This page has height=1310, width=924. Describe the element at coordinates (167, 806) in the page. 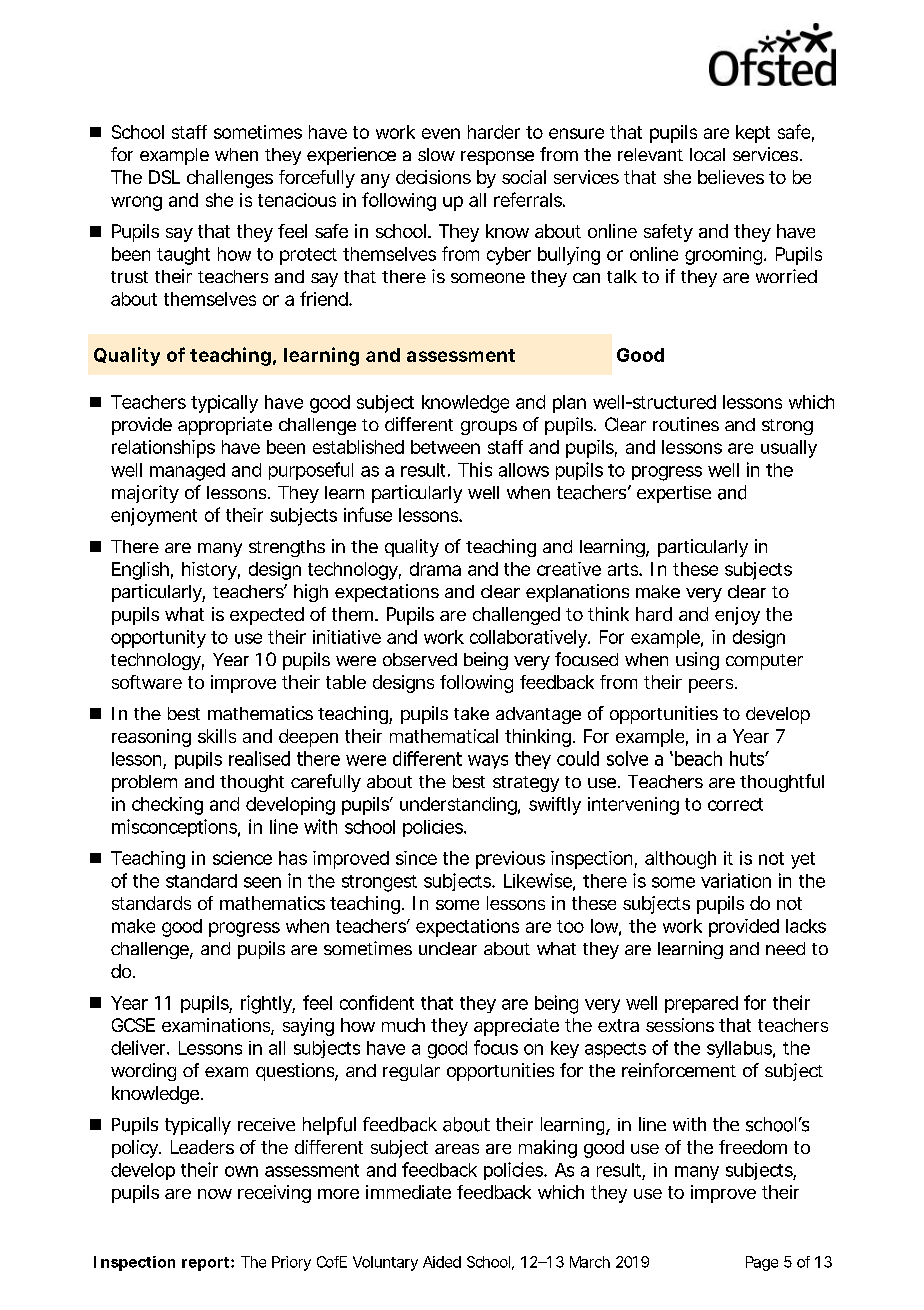

I see `checking` at that location.
